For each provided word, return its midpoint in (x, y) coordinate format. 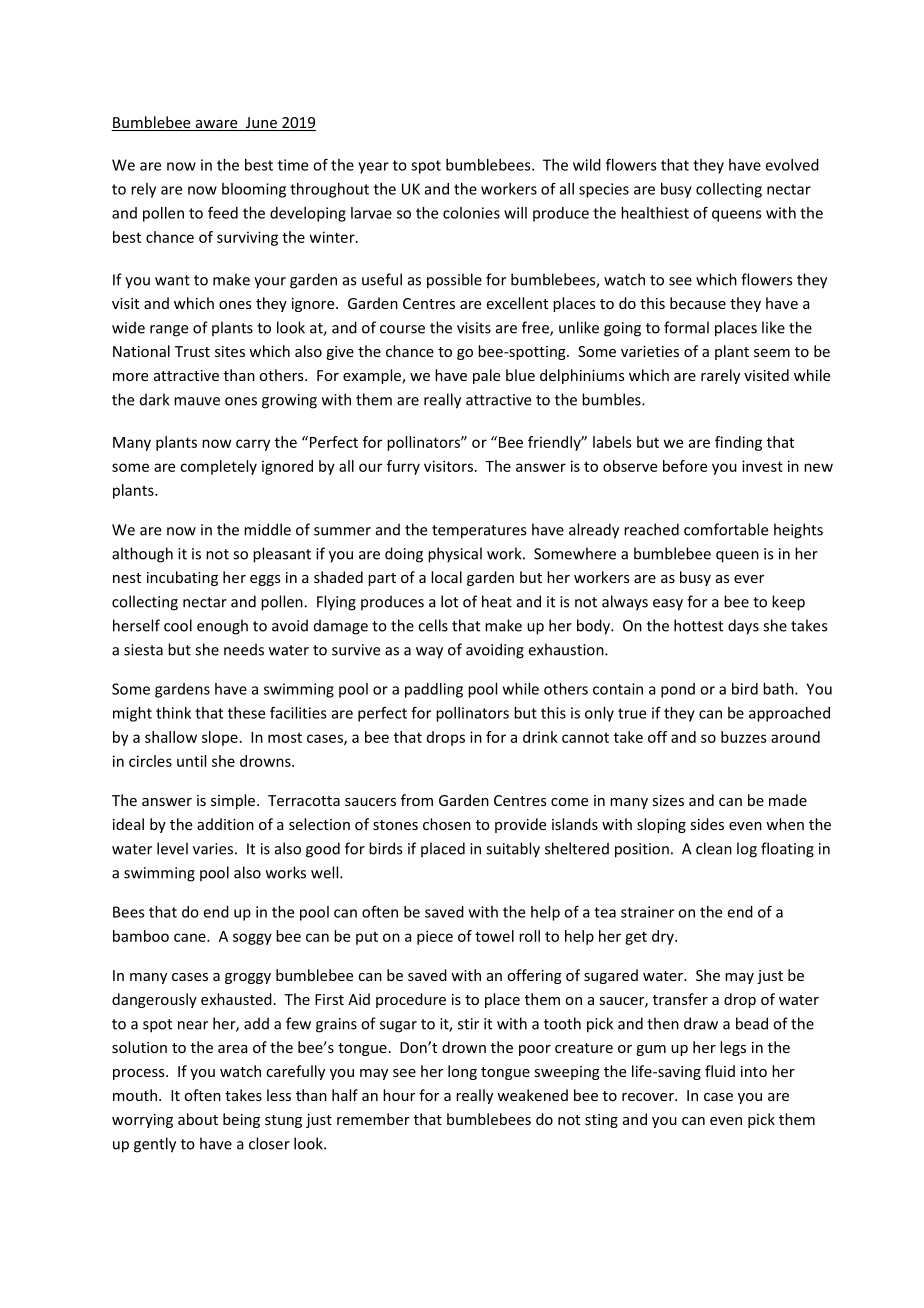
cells (433, 625)
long (462, 1072)
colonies (471, 213)
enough (222, 627)
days (743, 627)
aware (216, 125)
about (198, 1119)
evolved (792, 165)
